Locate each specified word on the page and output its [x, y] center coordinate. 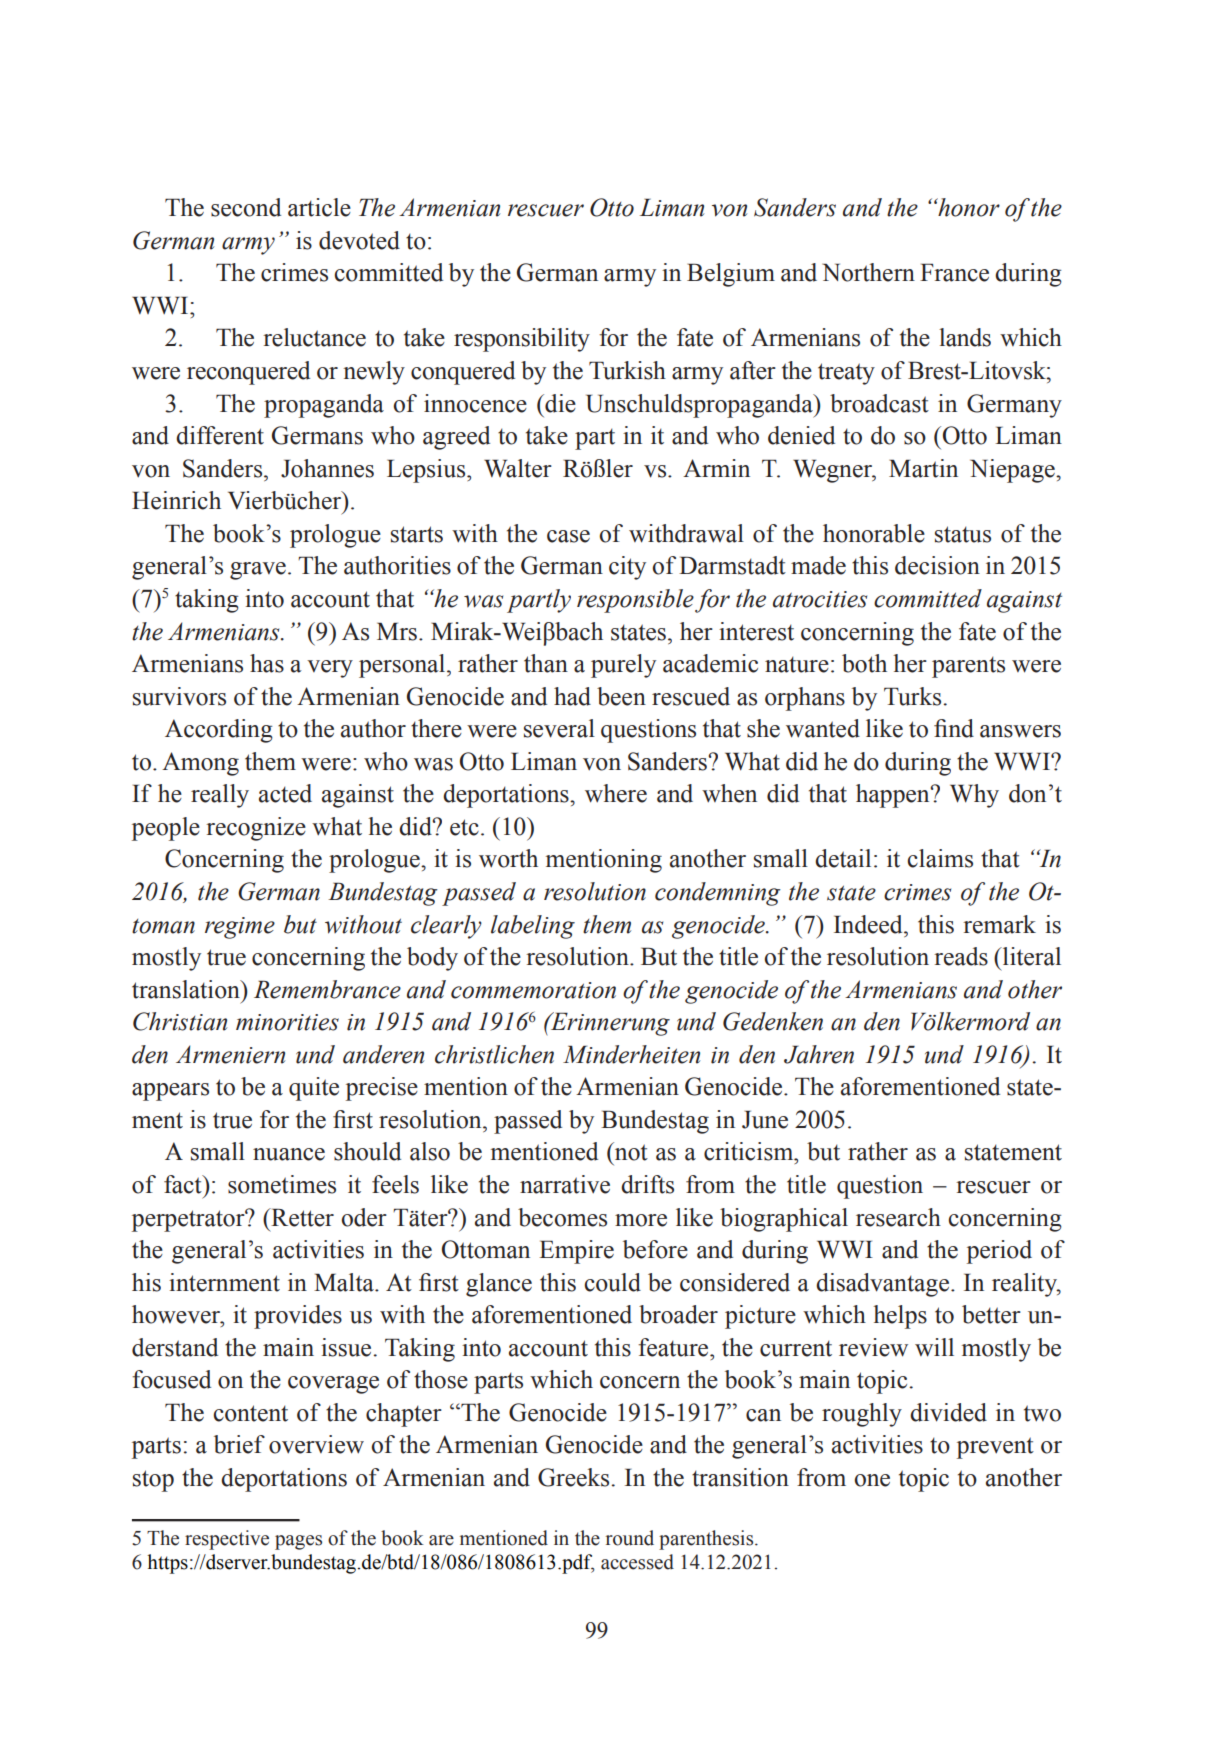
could [612, 1282]
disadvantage [882, 1285]
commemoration [533, 990]
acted [285, 793]
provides [298, 1317]
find [954, 728]
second [246, 207]
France [954, 272]
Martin [923, 468]
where [616, 793]
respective [227, 1540]
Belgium [731, 275]
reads [961, 956]
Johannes [327, 468]
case [568, 536]
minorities [287, 1022]
